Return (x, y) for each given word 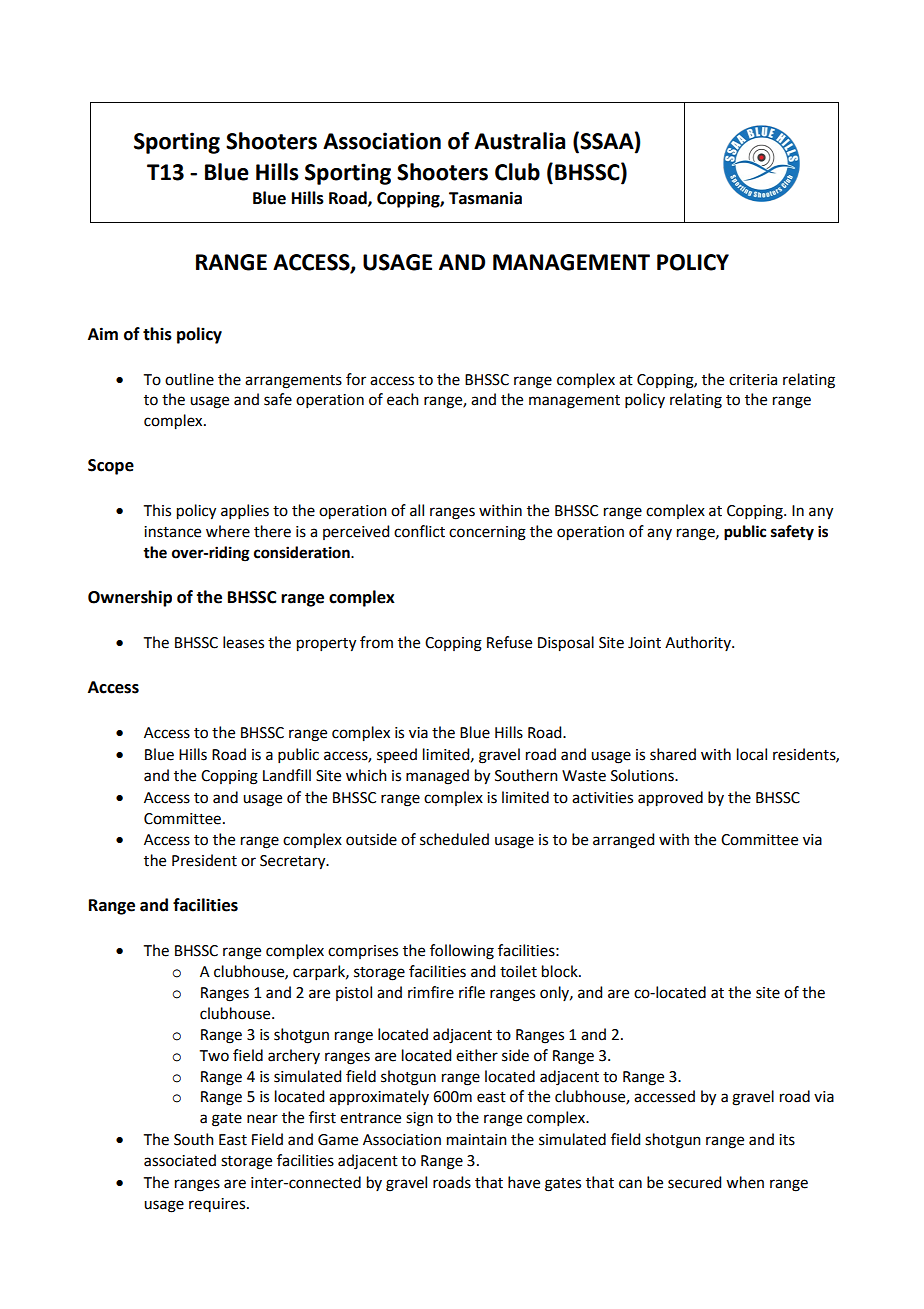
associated (180, 1160)
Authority (699, 643)
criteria (753, 380)
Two (214, 1056)
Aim (103, 333)
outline (189, 379)
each (403, 399)
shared (673, 754)
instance (172, 532)
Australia (519, 141)
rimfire (431, 992)
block (561, 971)
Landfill (287, 775)
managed (437, 777)
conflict (419, 531)
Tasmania (485, 198)
